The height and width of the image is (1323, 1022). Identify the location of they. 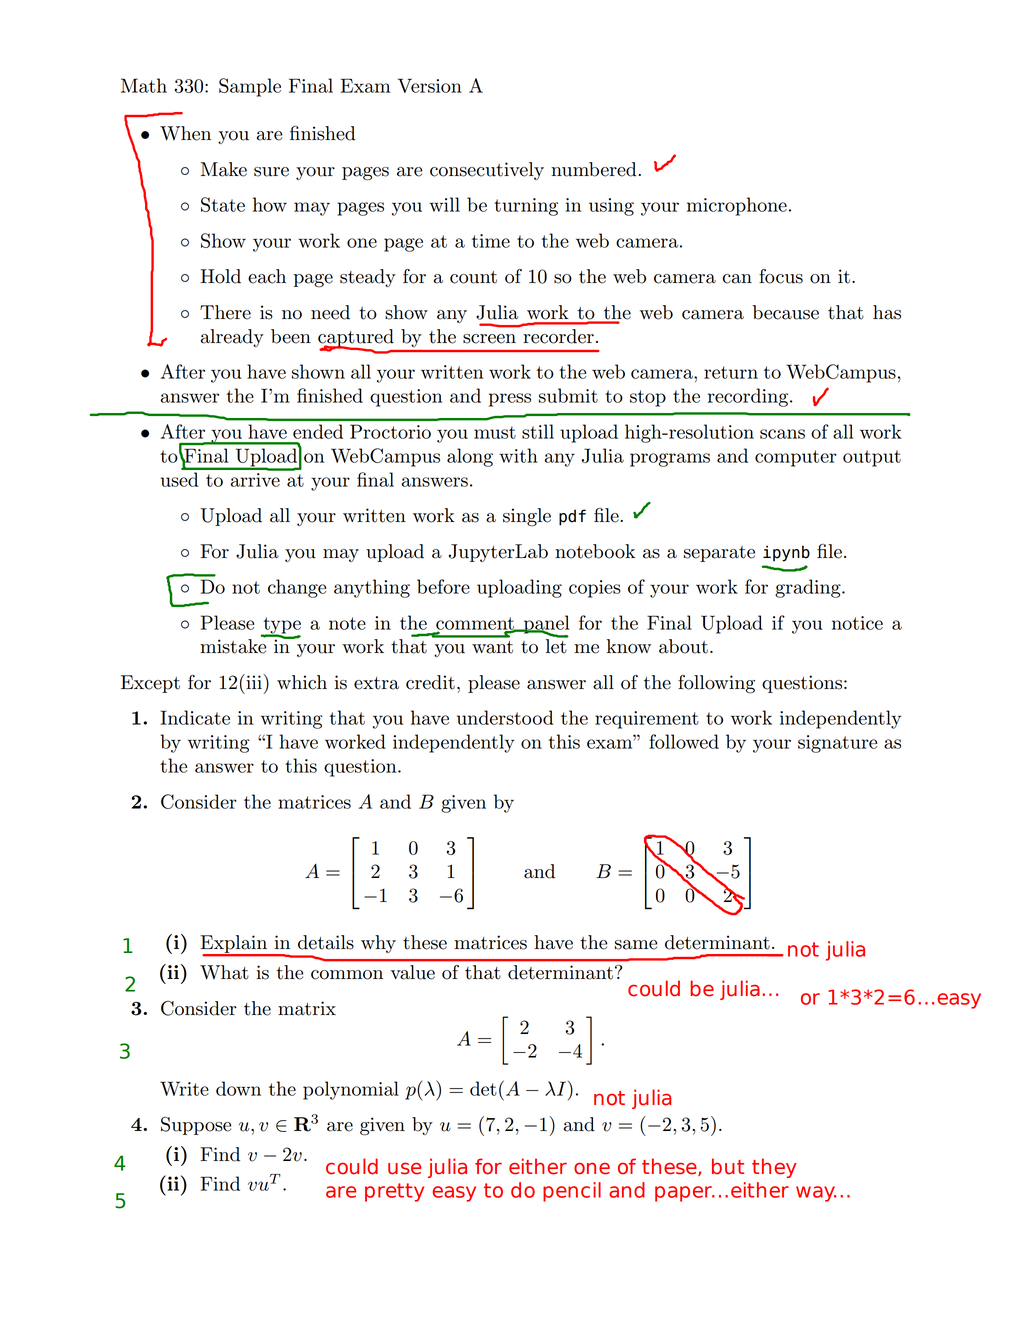
(774, 1168).
